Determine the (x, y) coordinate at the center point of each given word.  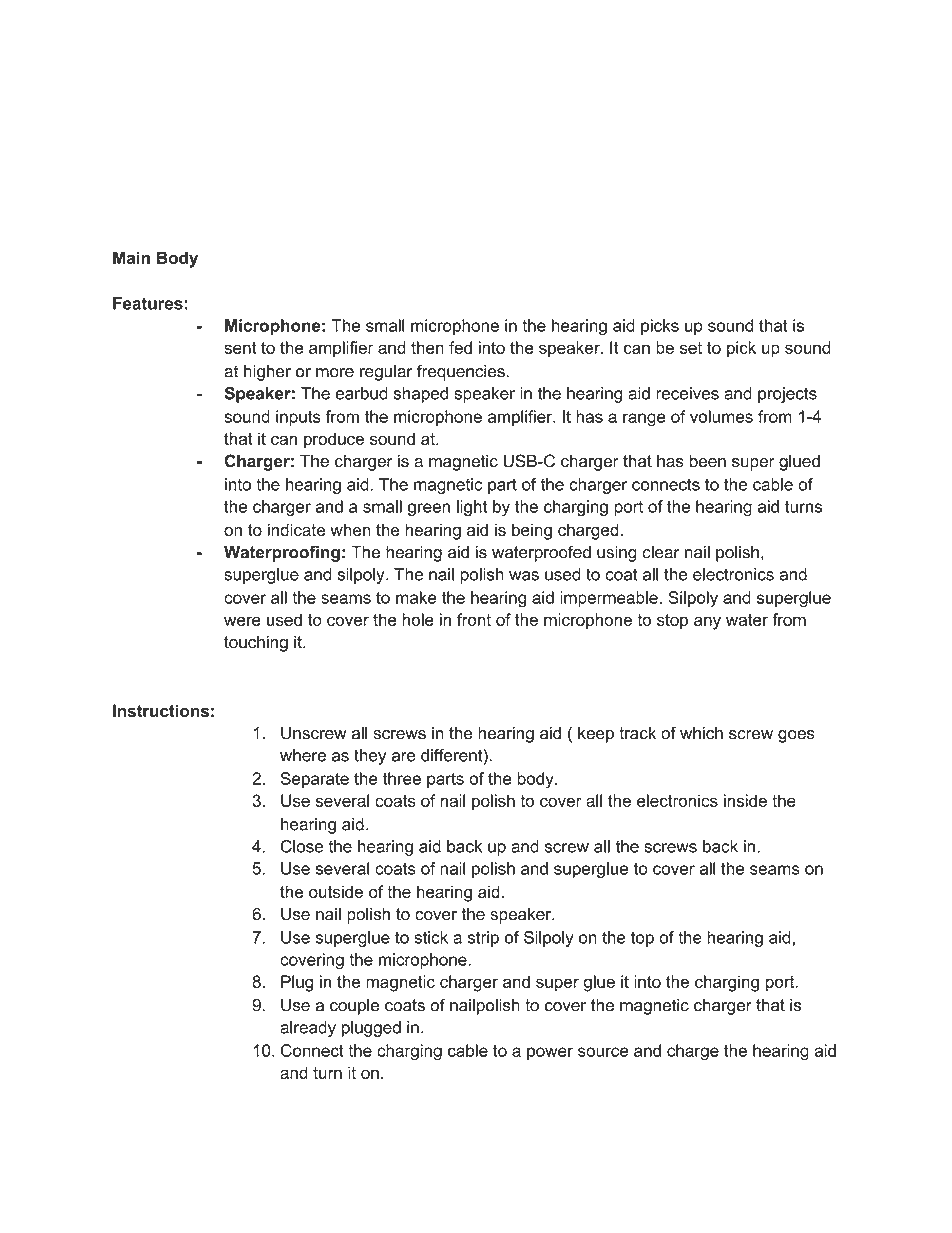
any (707, 623)
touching (256, 643)
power (550, 1053)
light (472, 508)
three (402, 778)
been (707, 461)
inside (745, 800)
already (308, 1029)
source (603, 1052)
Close (302, 846)
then (427, 347)
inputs (298, 418)
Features (148, 303)
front (474, 619)
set (691, 348)
